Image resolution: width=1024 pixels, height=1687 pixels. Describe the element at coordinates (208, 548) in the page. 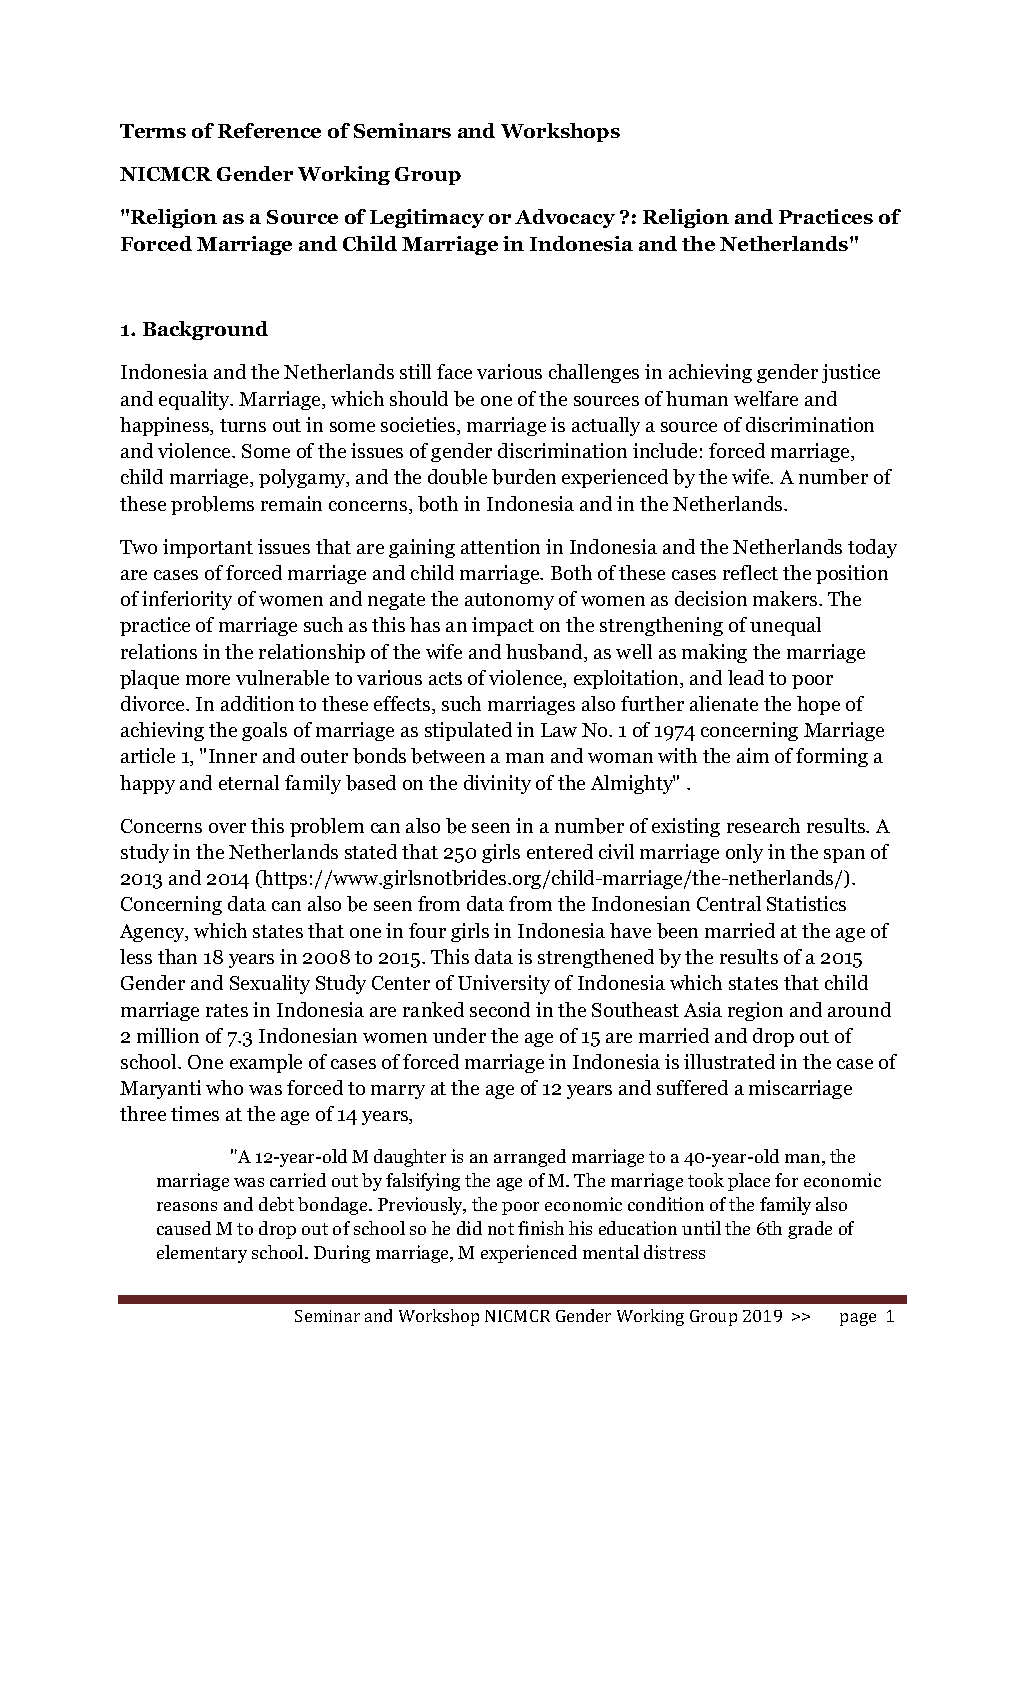

I see `important` at that location.
